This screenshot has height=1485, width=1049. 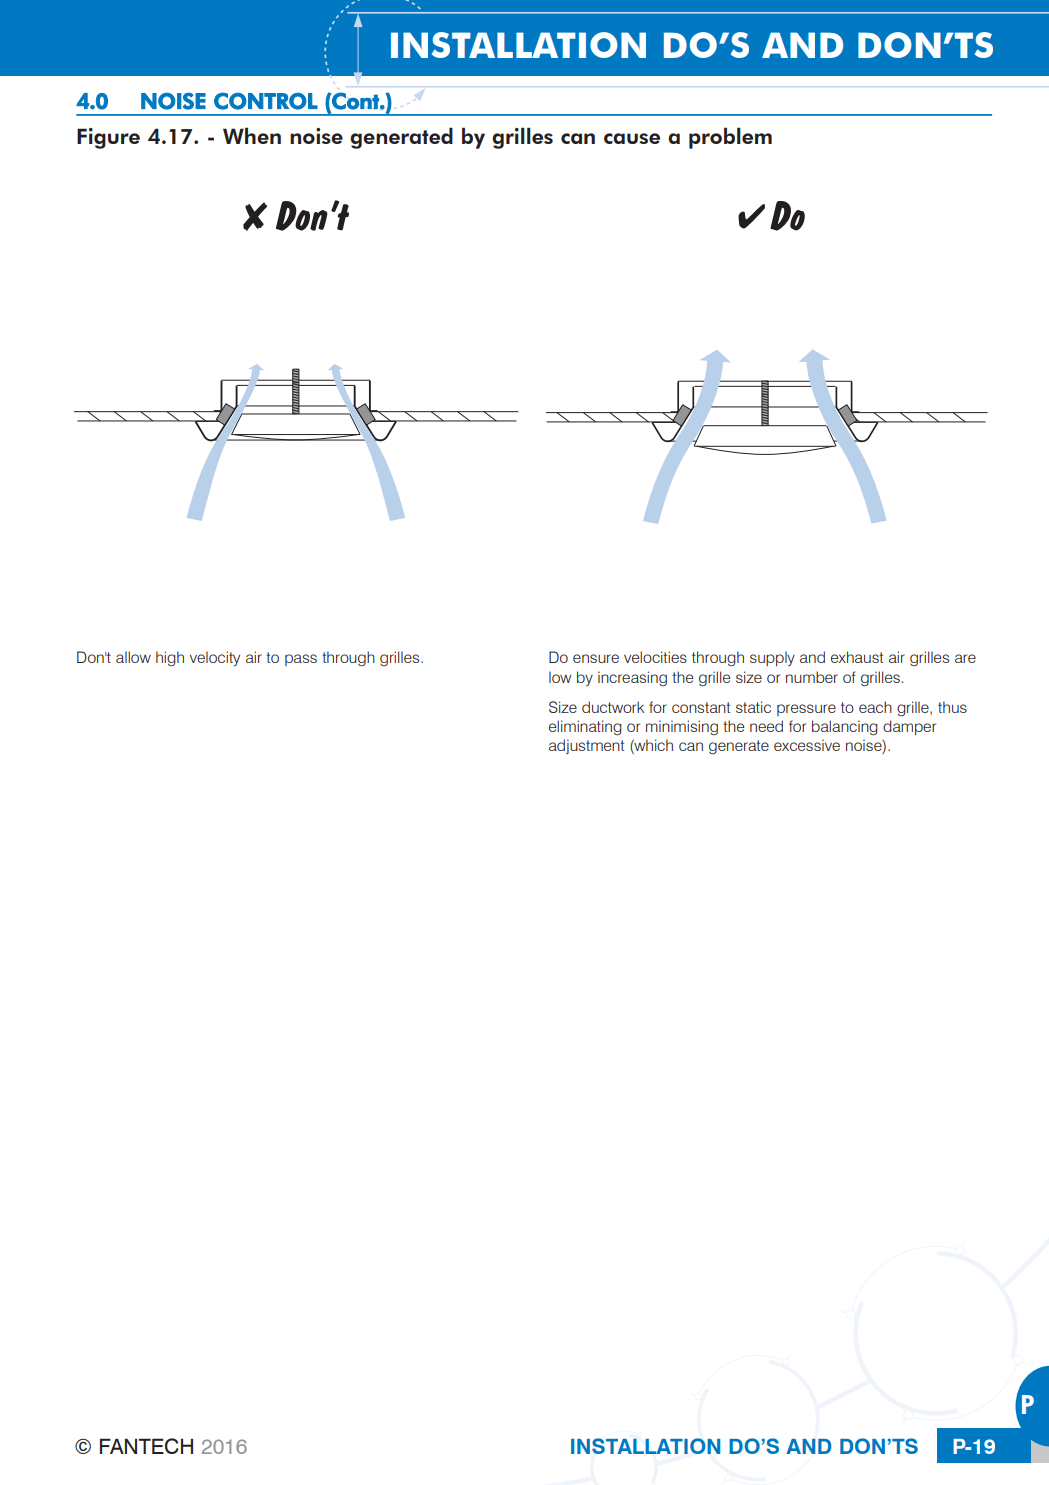 I want to click on increasing, so click(x=632, y=678).
